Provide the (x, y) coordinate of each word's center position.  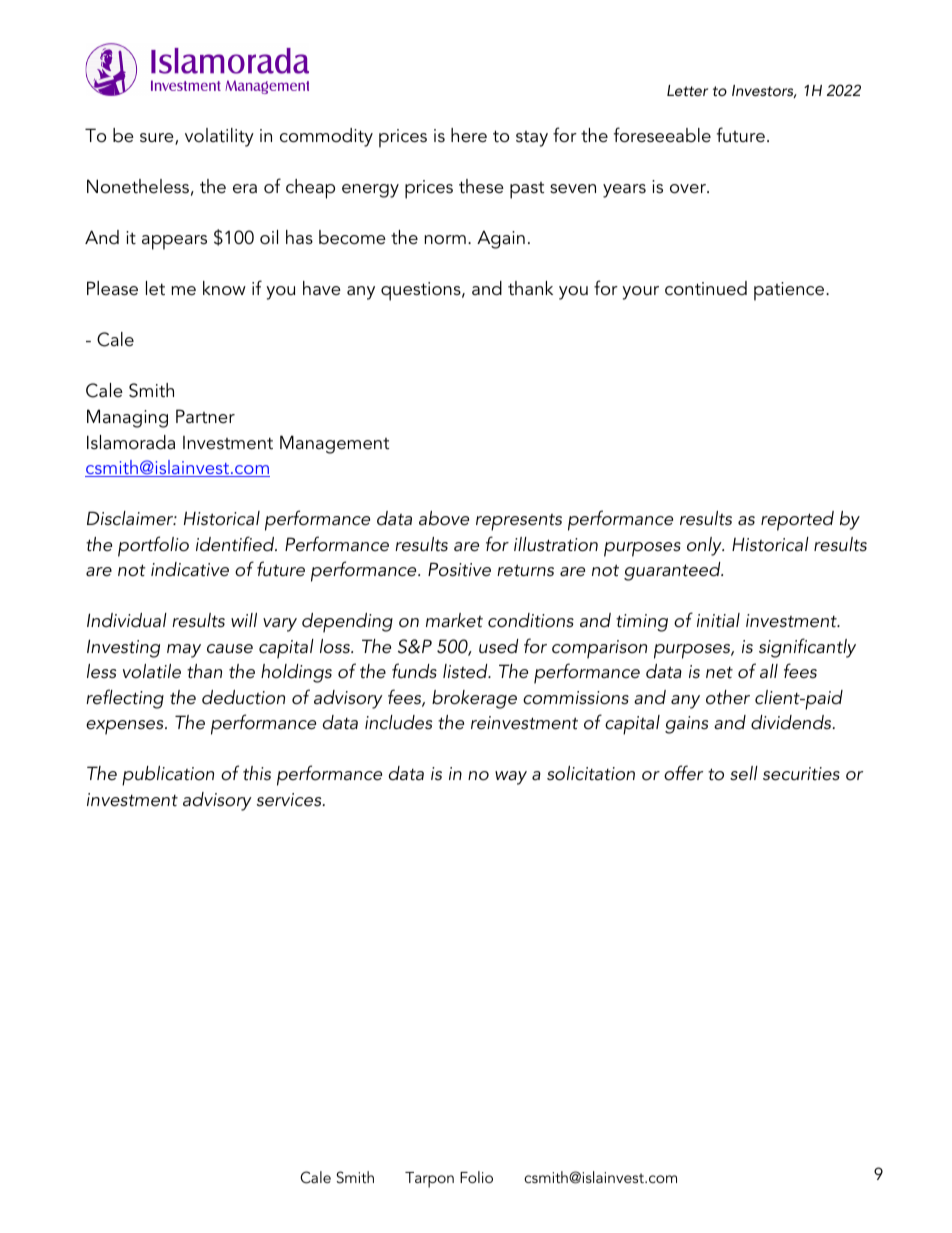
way (511, 778)
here (469, 135)
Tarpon (429, 1180)
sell (744, 773)
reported (797, 521)
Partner (205, 416)
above (444, 518)
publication (168, 776)
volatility (219, 137)
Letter (687, 90)
